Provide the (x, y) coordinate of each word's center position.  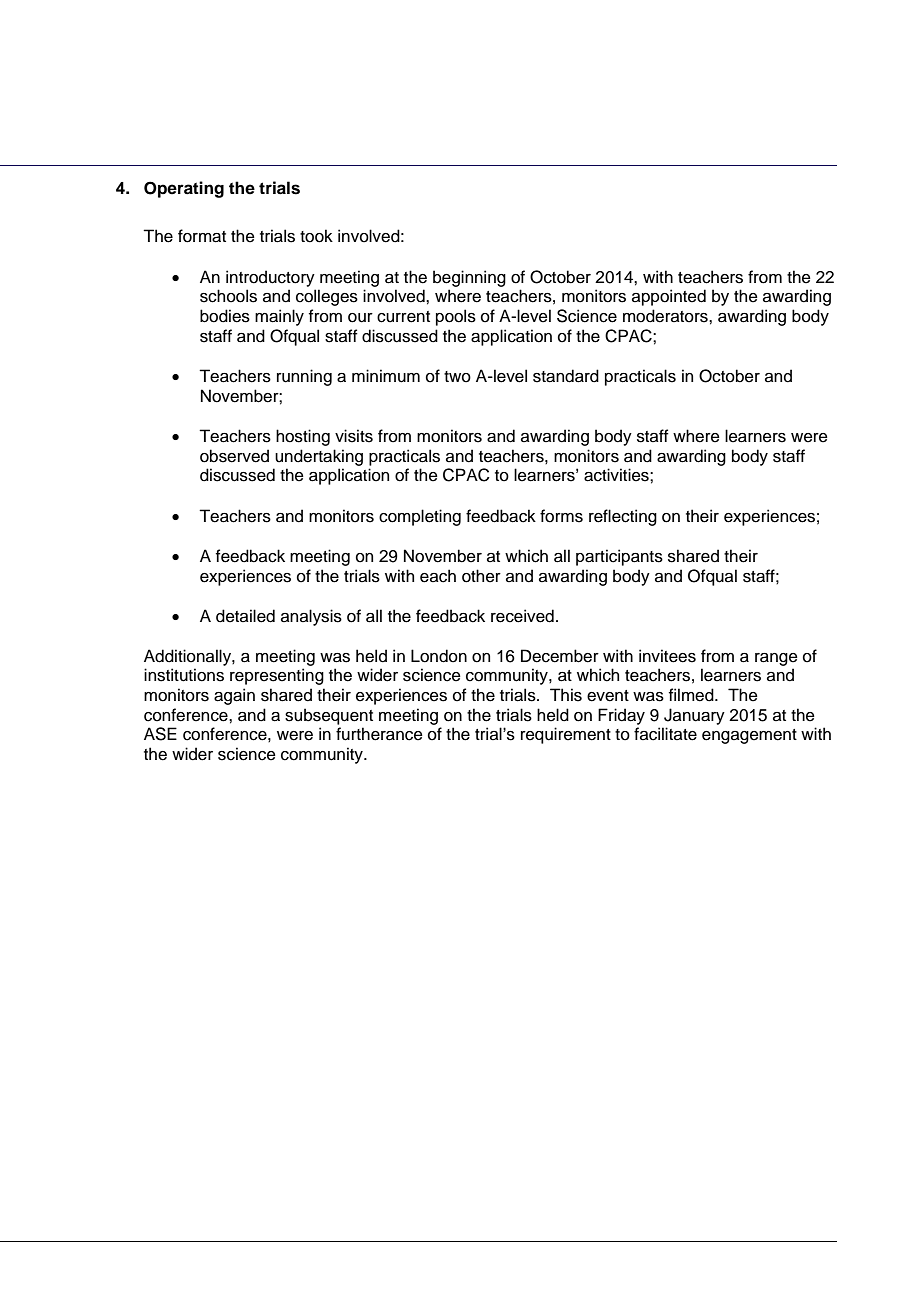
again (234, 696)
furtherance (379, 734)
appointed (669, 297)
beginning (469, 278)
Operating (184, 189)
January (694, 716)
